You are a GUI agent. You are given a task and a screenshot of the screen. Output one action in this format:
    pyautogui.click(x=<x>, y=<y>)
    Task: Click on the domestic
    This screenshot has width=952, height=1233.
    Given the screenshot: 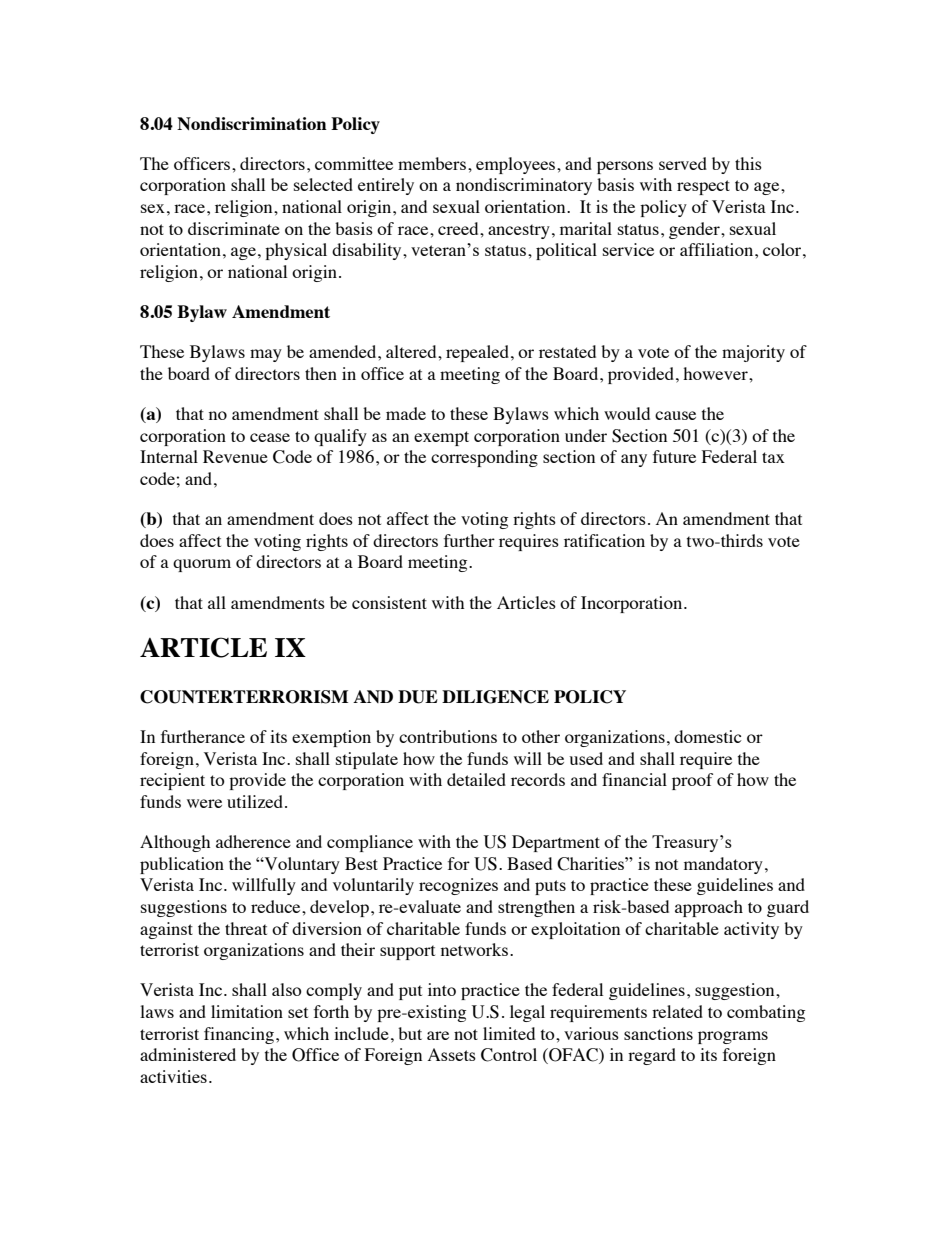 What is the action you would take?
    pyautogui.click(x=708, y=736)
